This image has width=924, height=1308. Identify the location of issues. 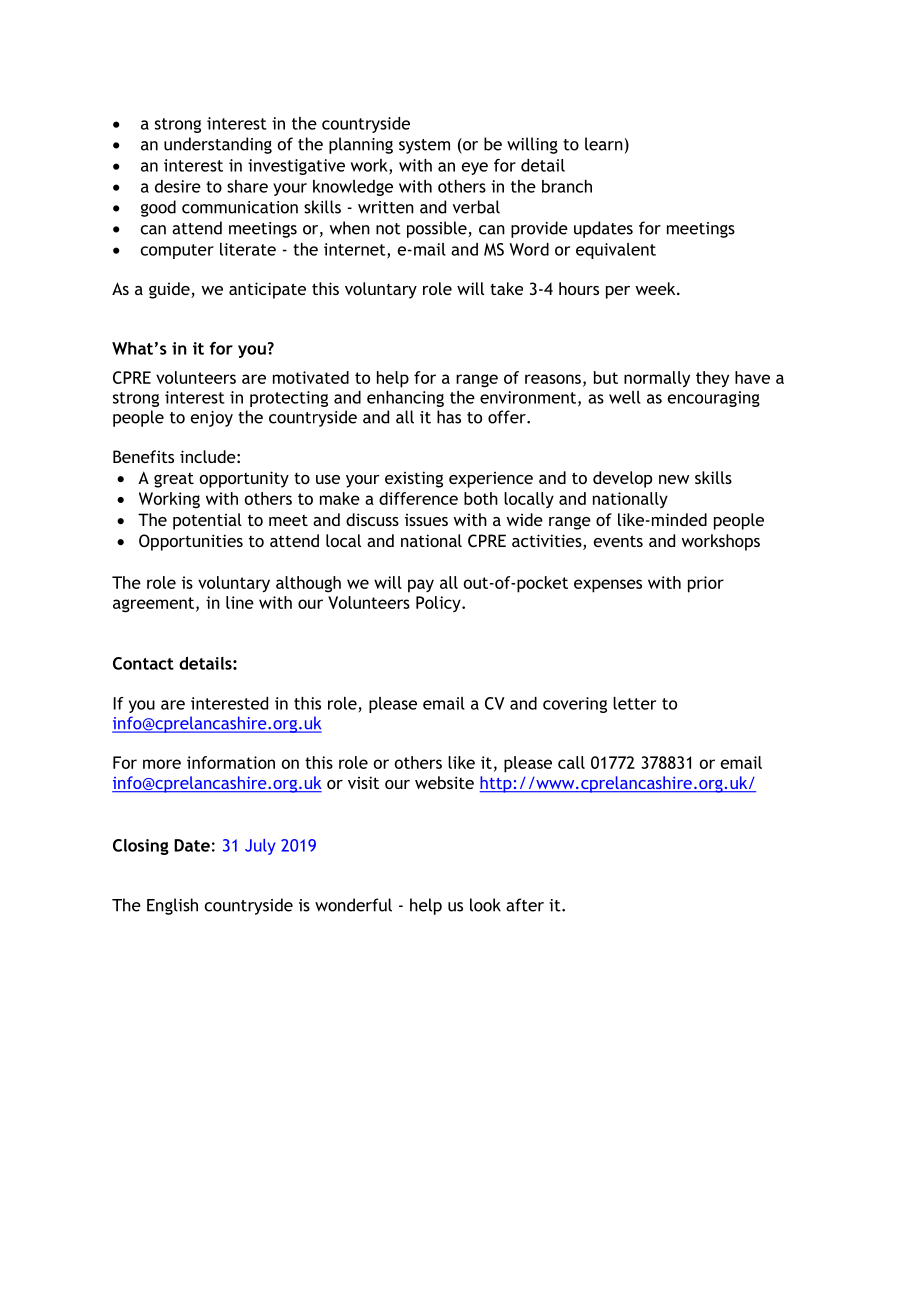
(426, 520).
